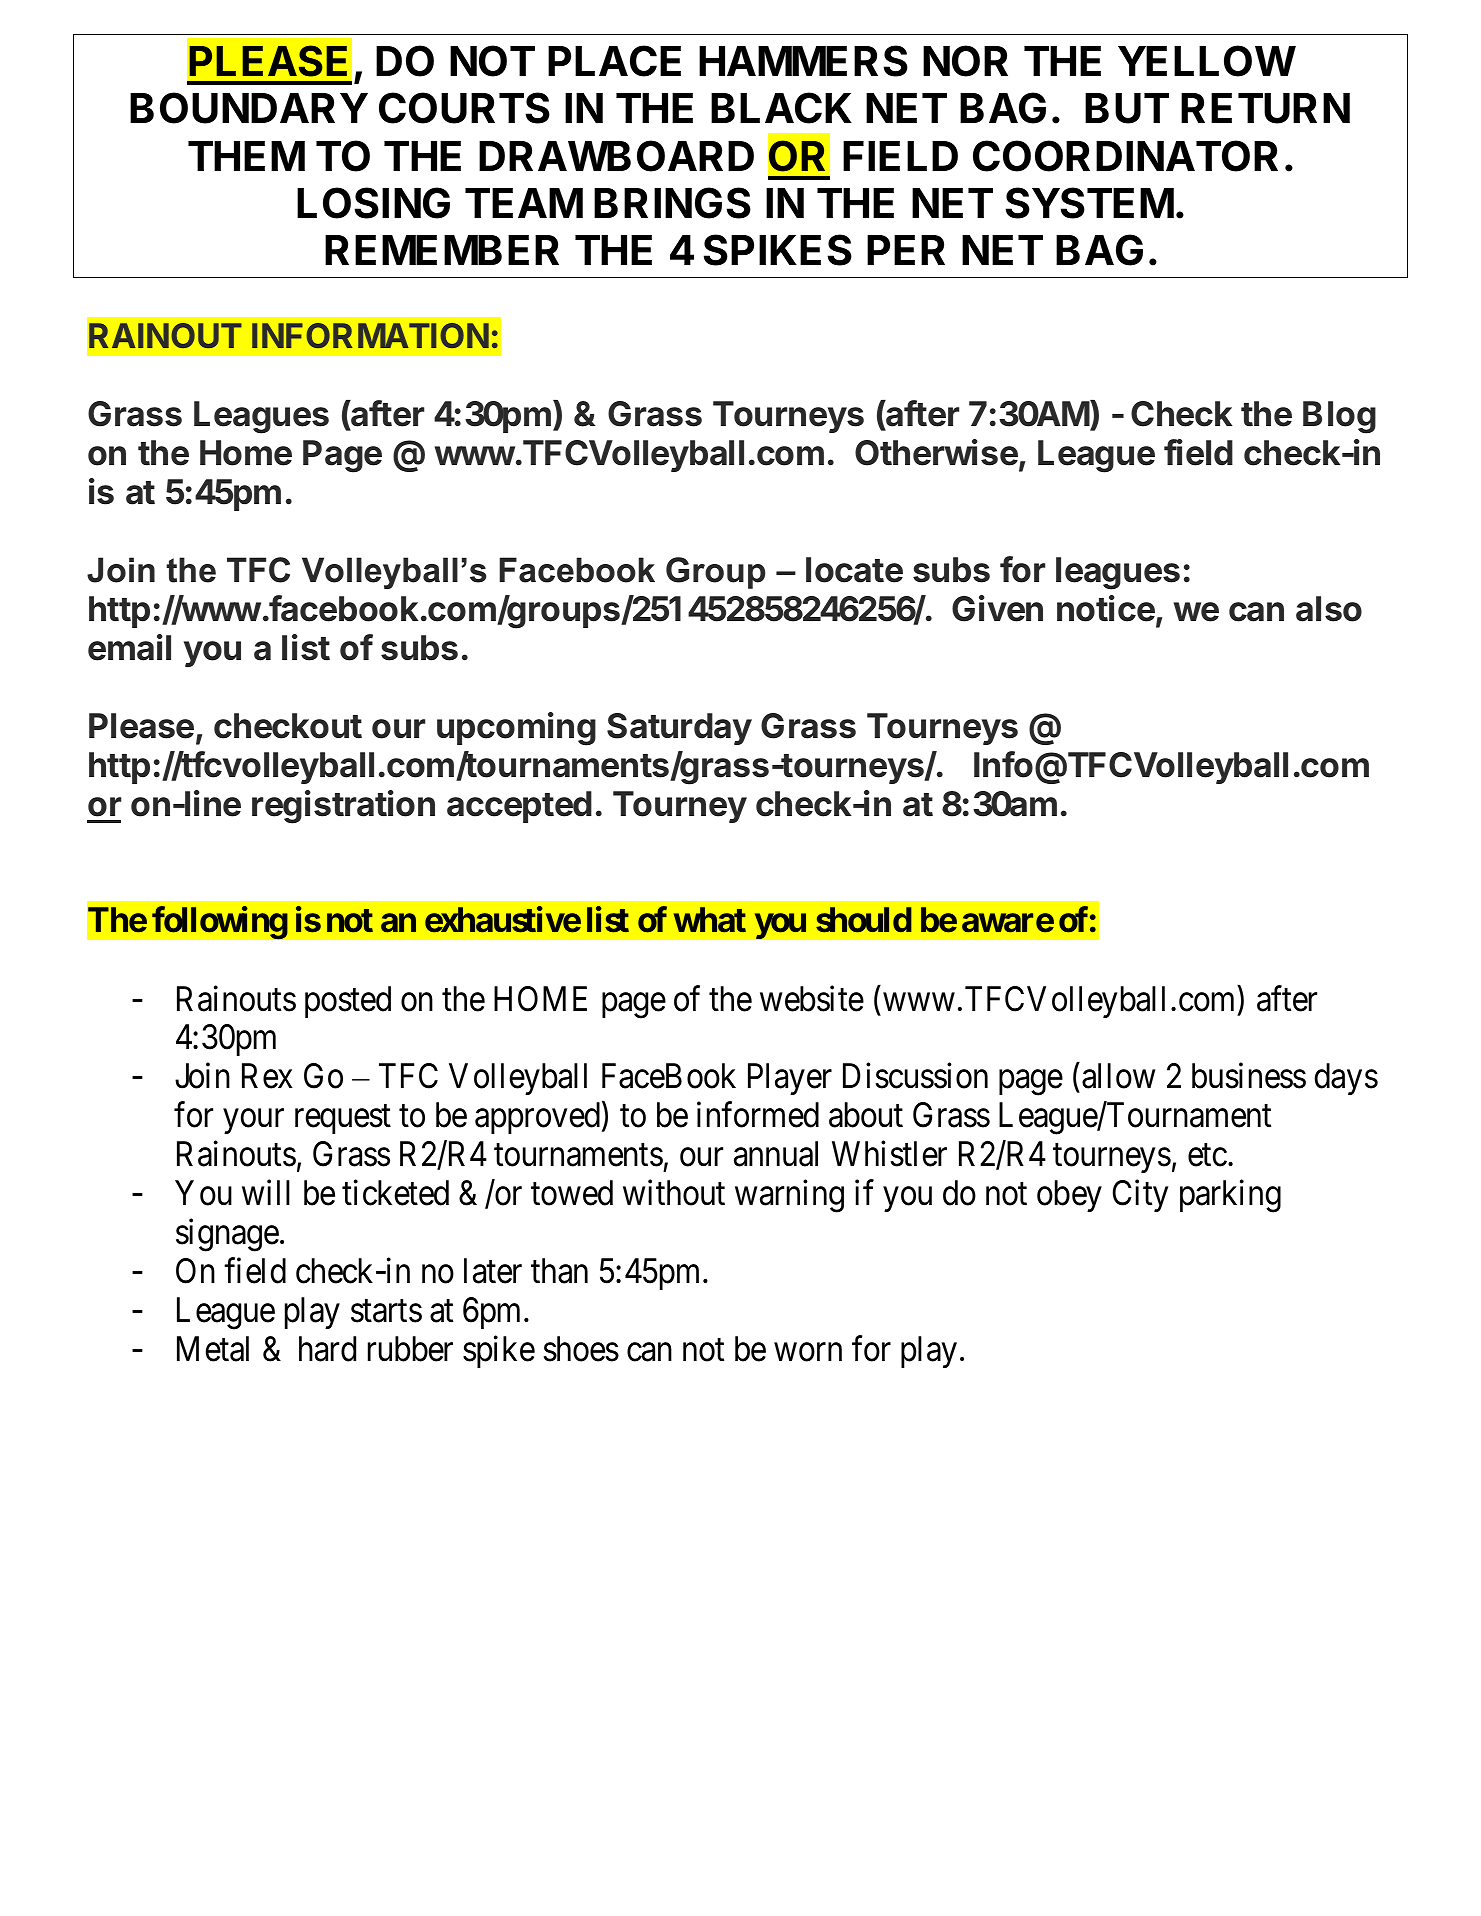 This screenshot has width=1481, height=1916. I want to click on YELLOW, so click(1207, 61).
